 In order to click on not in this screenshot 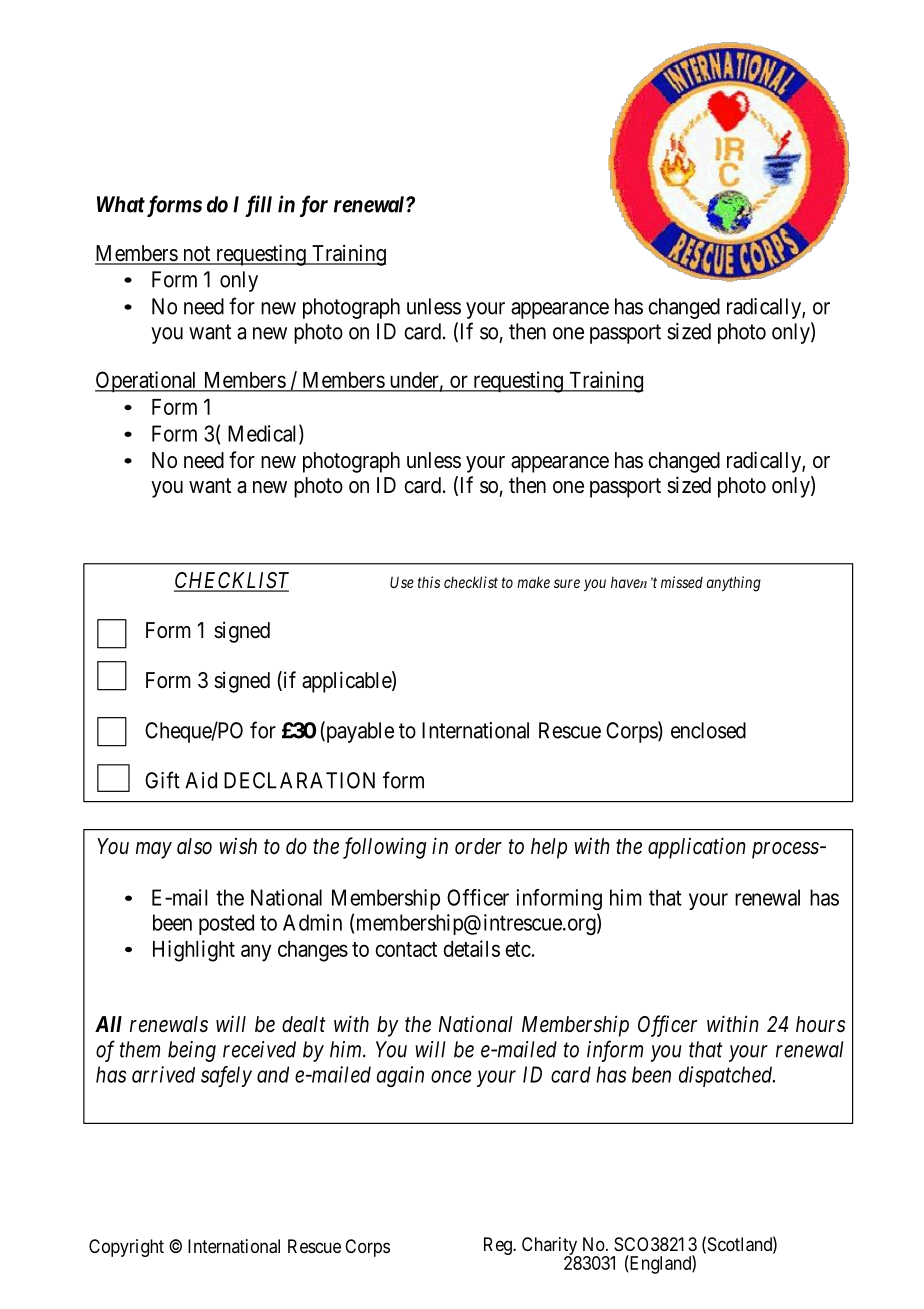, I will do `click(196, 255)`.
